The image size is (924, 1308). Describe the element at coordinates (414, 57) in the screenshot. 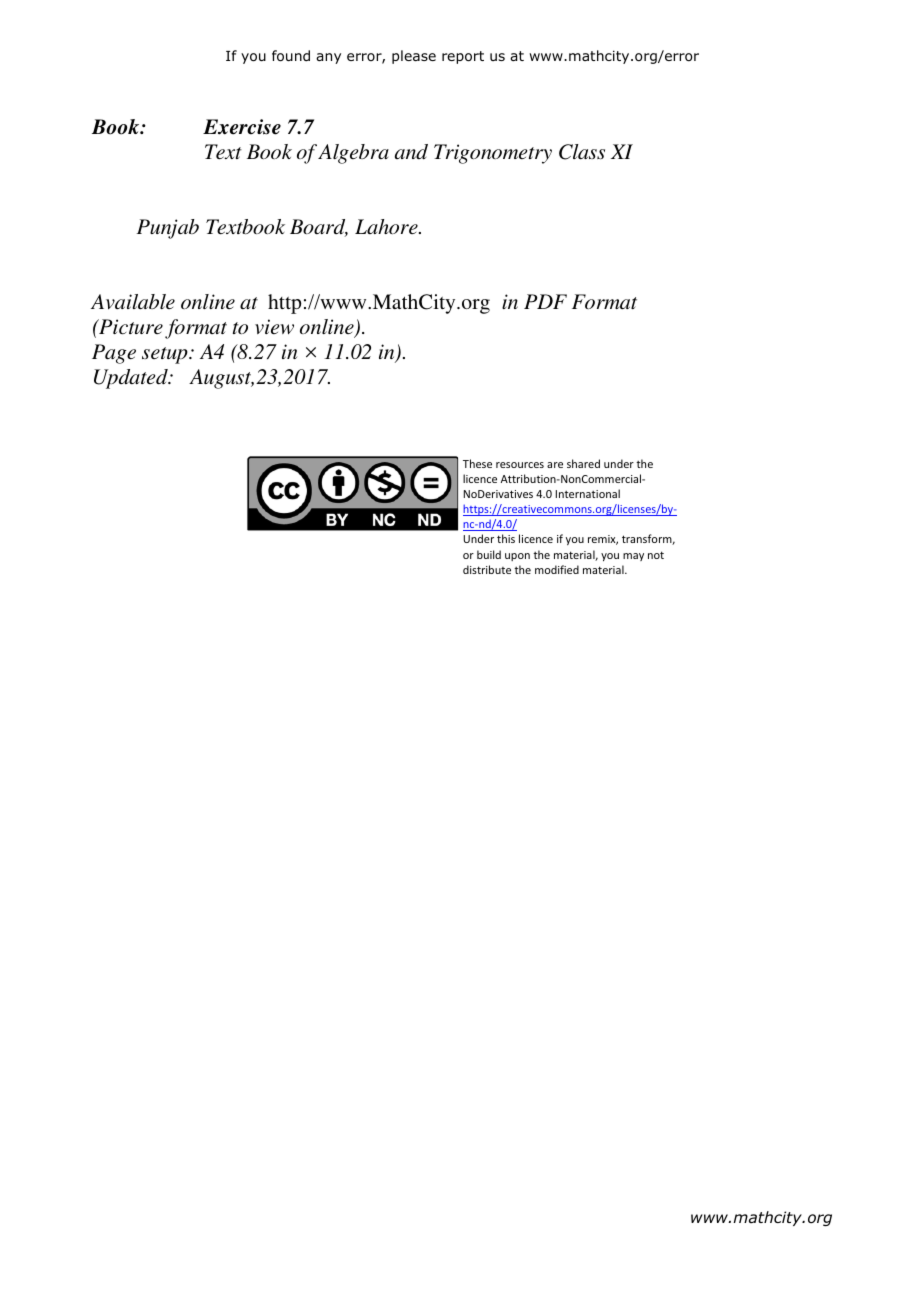

I see `please` at that location.
